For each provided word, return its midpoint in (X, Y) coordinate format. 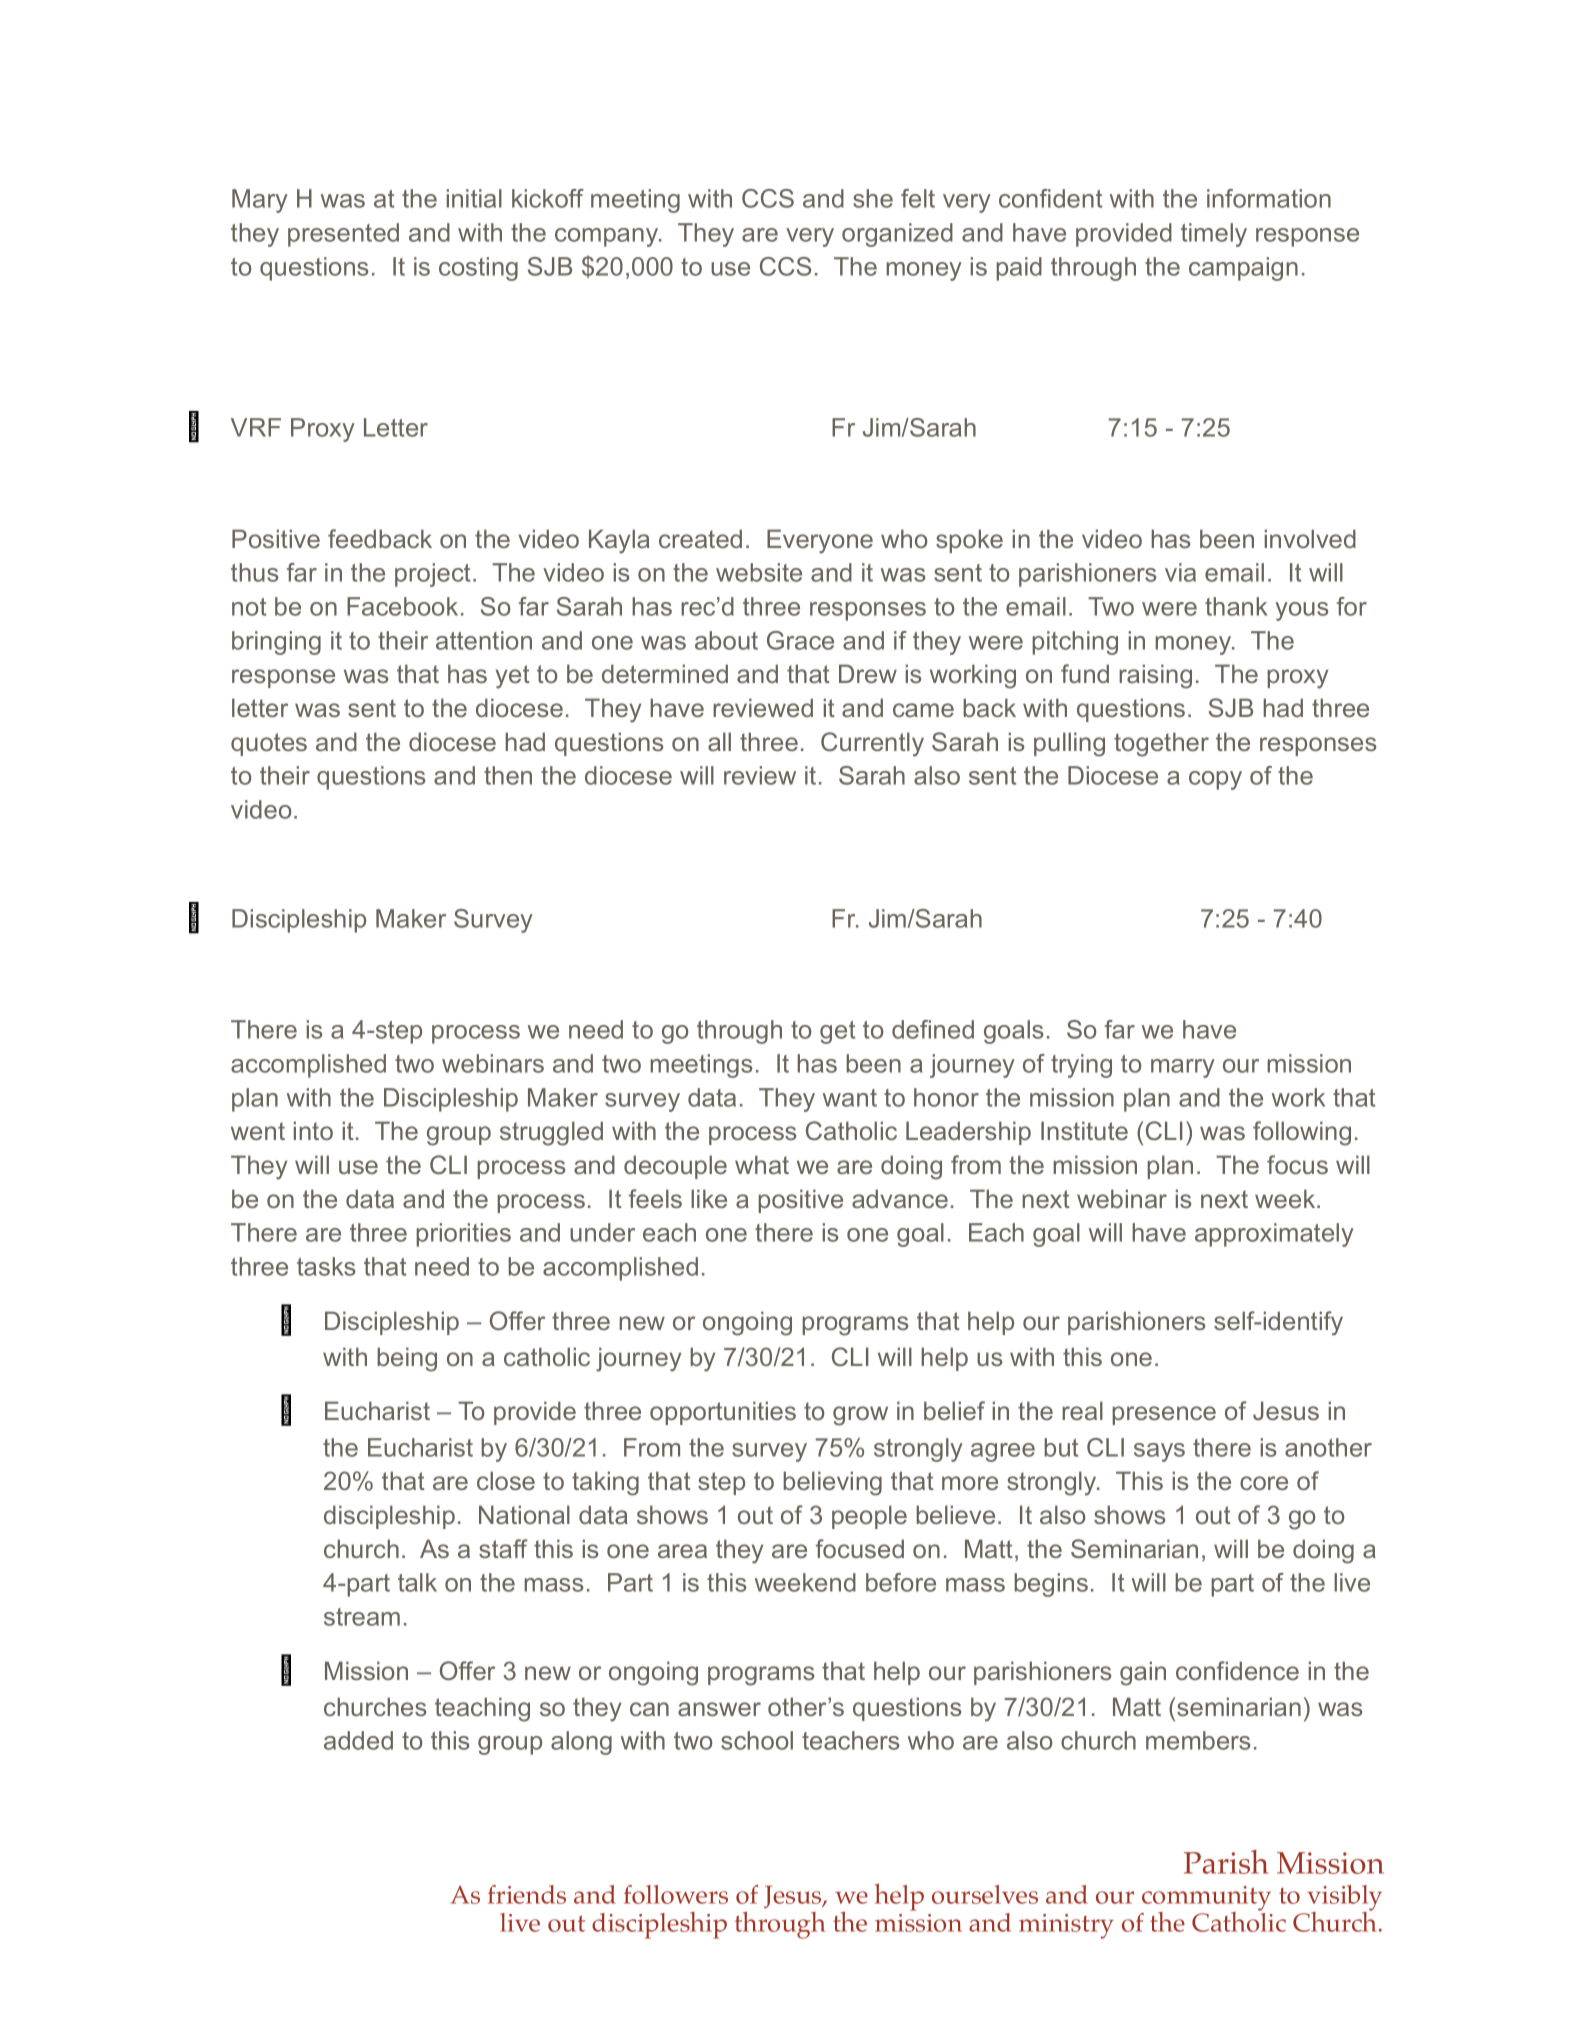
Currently (872, 744)
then (508, 775)
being (407, 1359)
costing (478, 269)
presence (1164, 1415)
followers (676, 1894)
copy (1215, 780)
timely (1214, 235)
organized (897, 235)
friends (527, 1894)
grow (860, 1416)
